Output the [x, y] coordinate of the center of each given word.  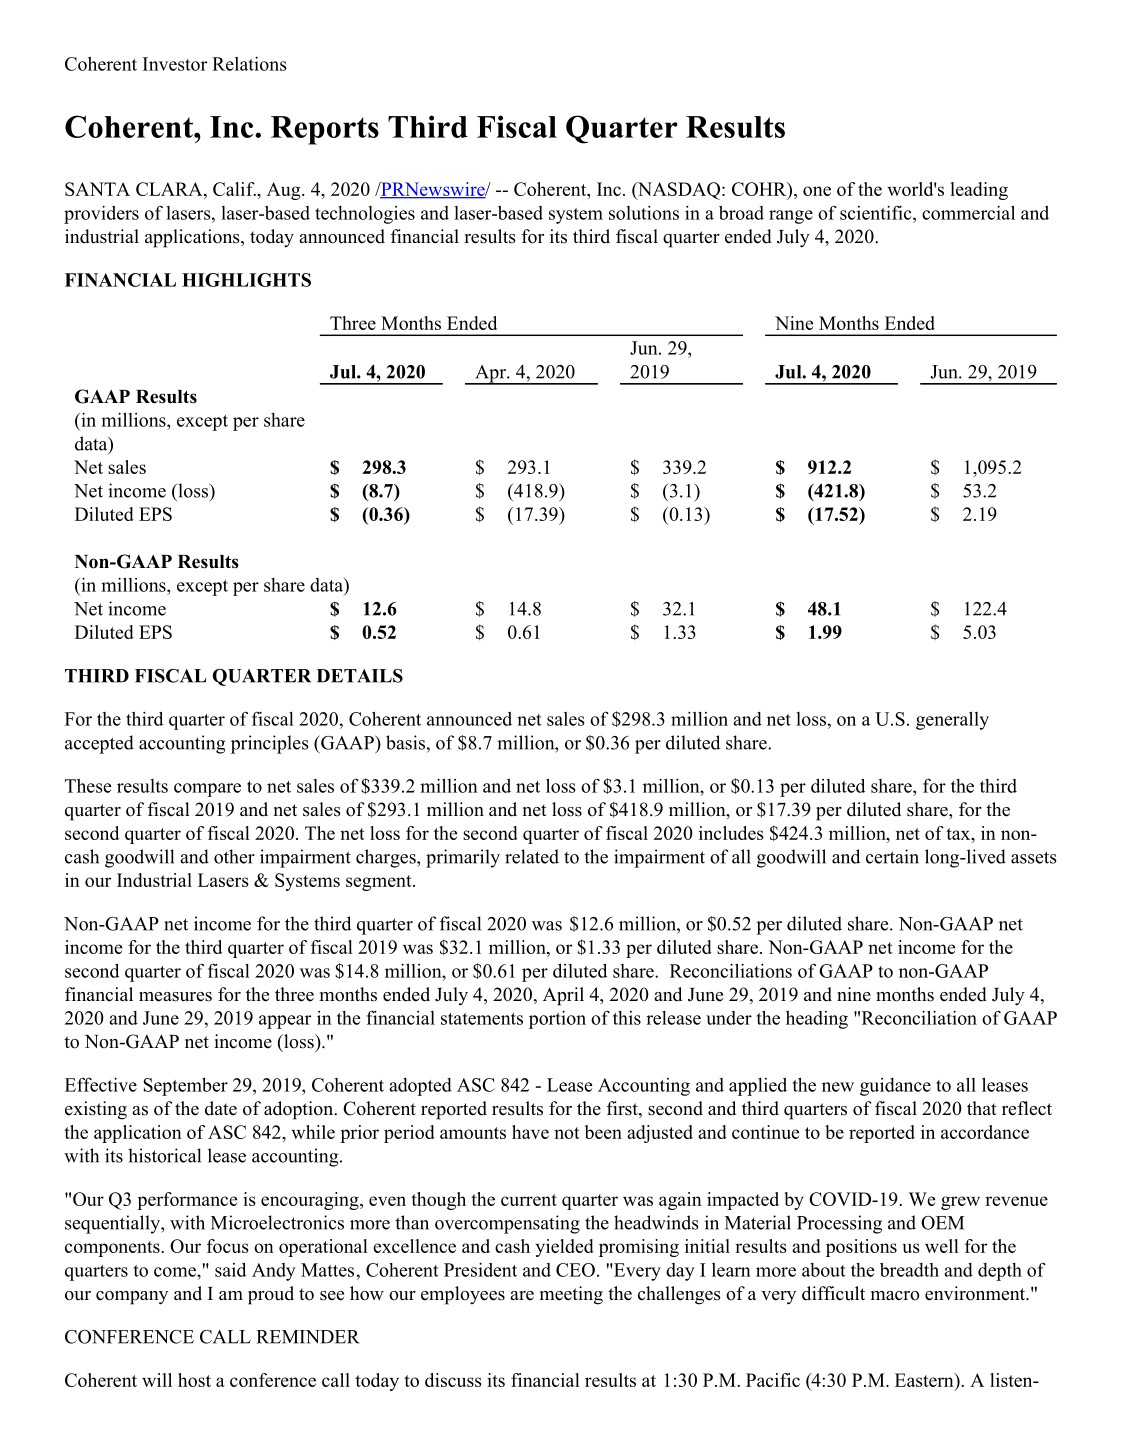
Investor [175, 64]
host [194, 1380]
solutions [644, 213]
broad [741, 212]
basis [405, 742]
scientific [877, 212]
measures [175, 997]
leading [979, 191]
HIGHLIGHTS [246, 280]
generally [952, 720]
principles [270, 744]
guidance [895, 1087]
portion [557, 1020]
